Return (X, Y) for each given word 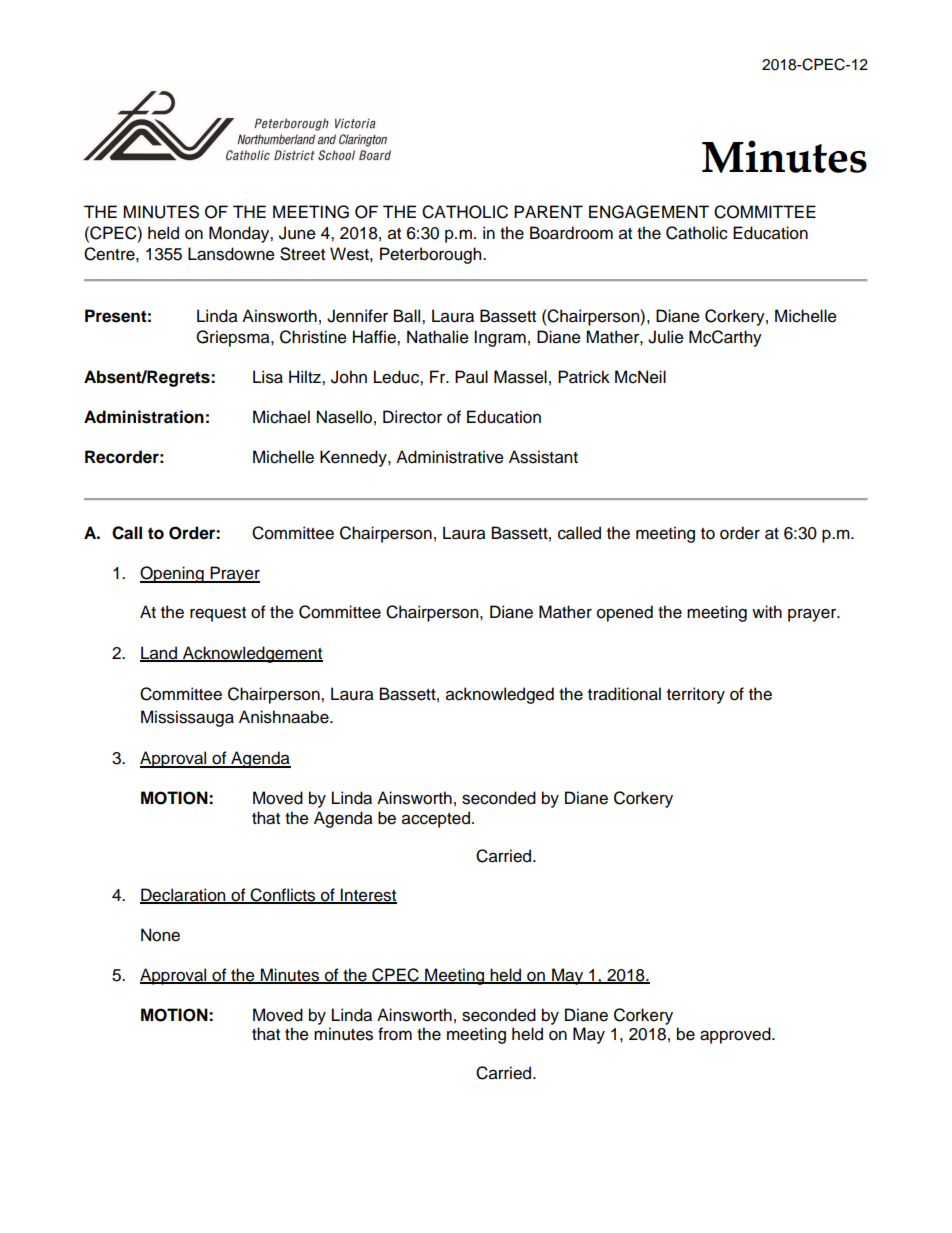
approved (736, 1035)
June (297, 233)
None (160, 935)
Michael (281, 417)
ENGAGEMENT (649, 212)
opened (625, 613)
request (218, 614)
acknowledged (500, 695)
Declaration (184, 895)
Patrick (584, 377)
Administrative (450, 457)
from (395, 1034)
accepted (436, 819)
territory (696, 695)
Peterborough (432, 255)
